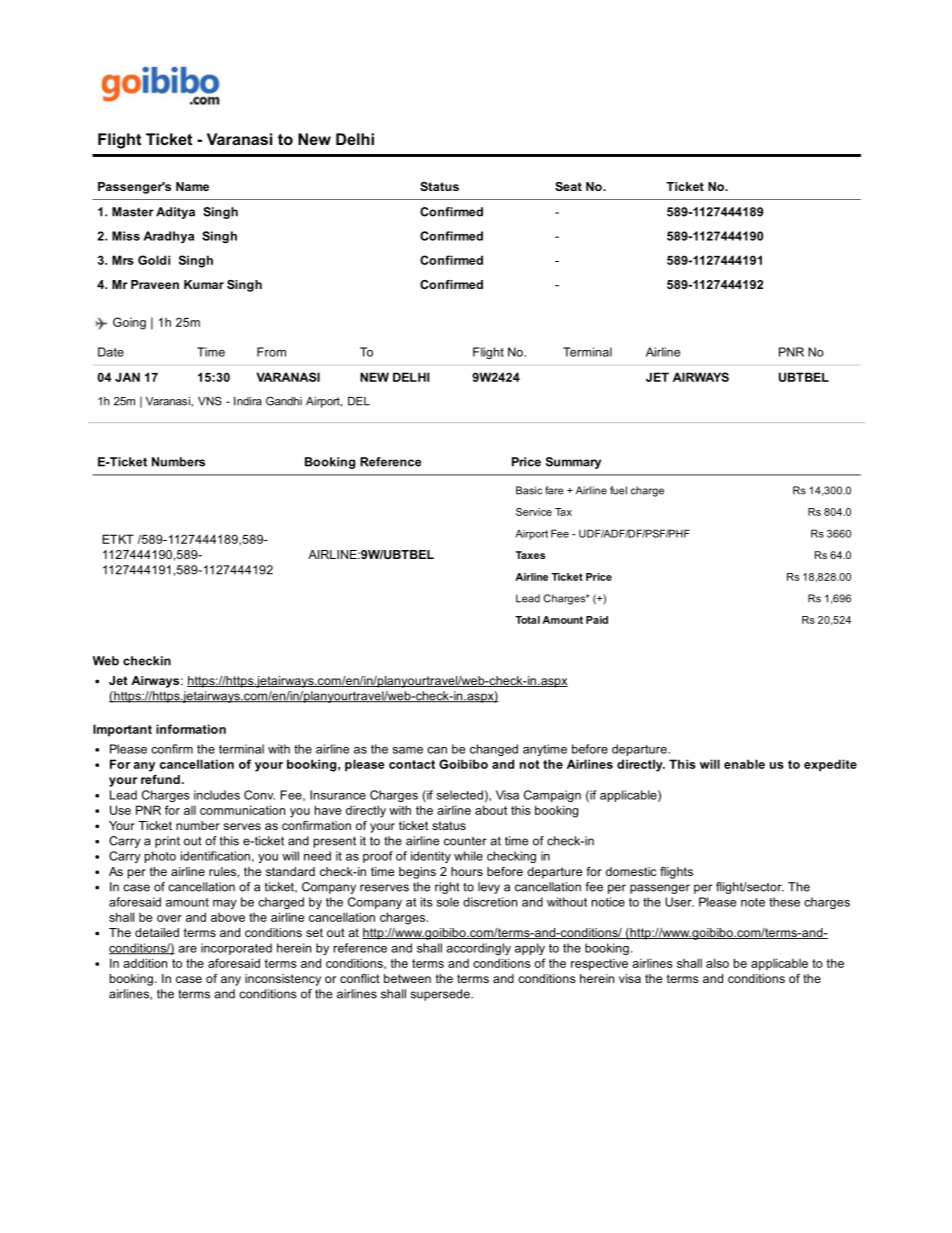 Image resolution: width=952 pixels, height=1233 pixels. Describe the element at coordinates (568, 186) in the screenshot. I see `Seat` at that location.
